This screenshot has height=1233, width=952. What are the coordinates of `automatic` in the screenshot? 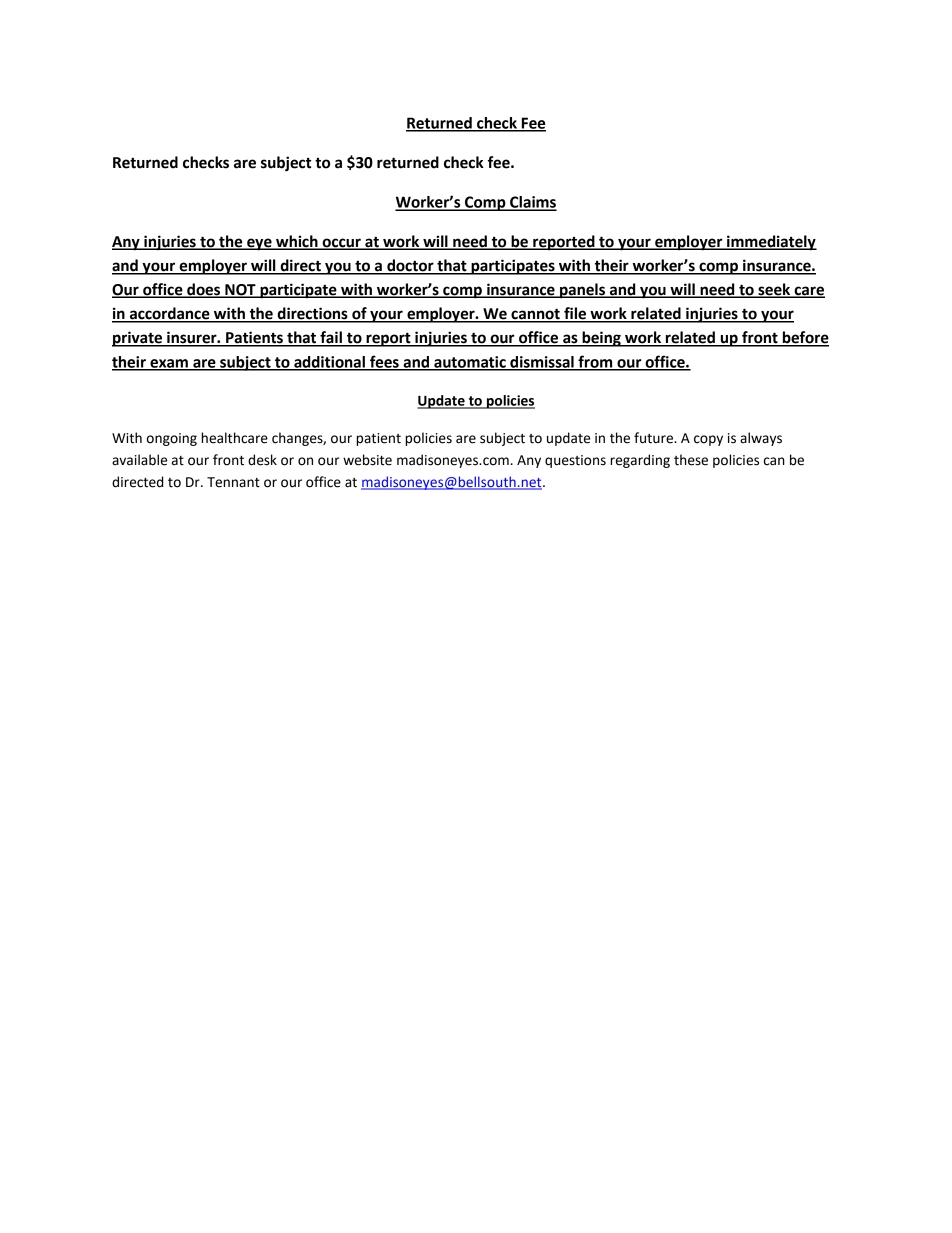 It's located at (470, 363).
